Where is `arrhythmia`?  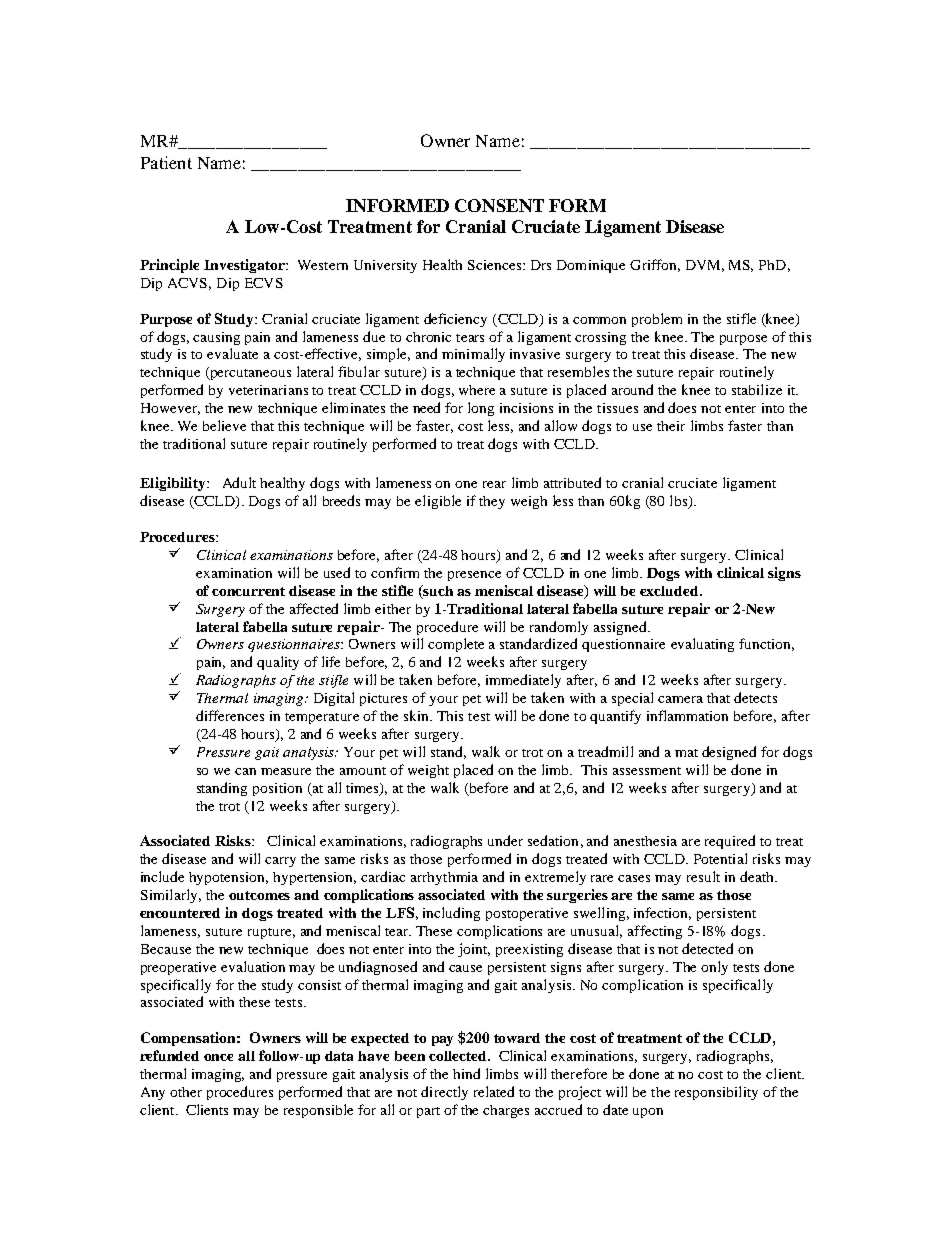
arrhythmia is located at coordinates (444, 878).
